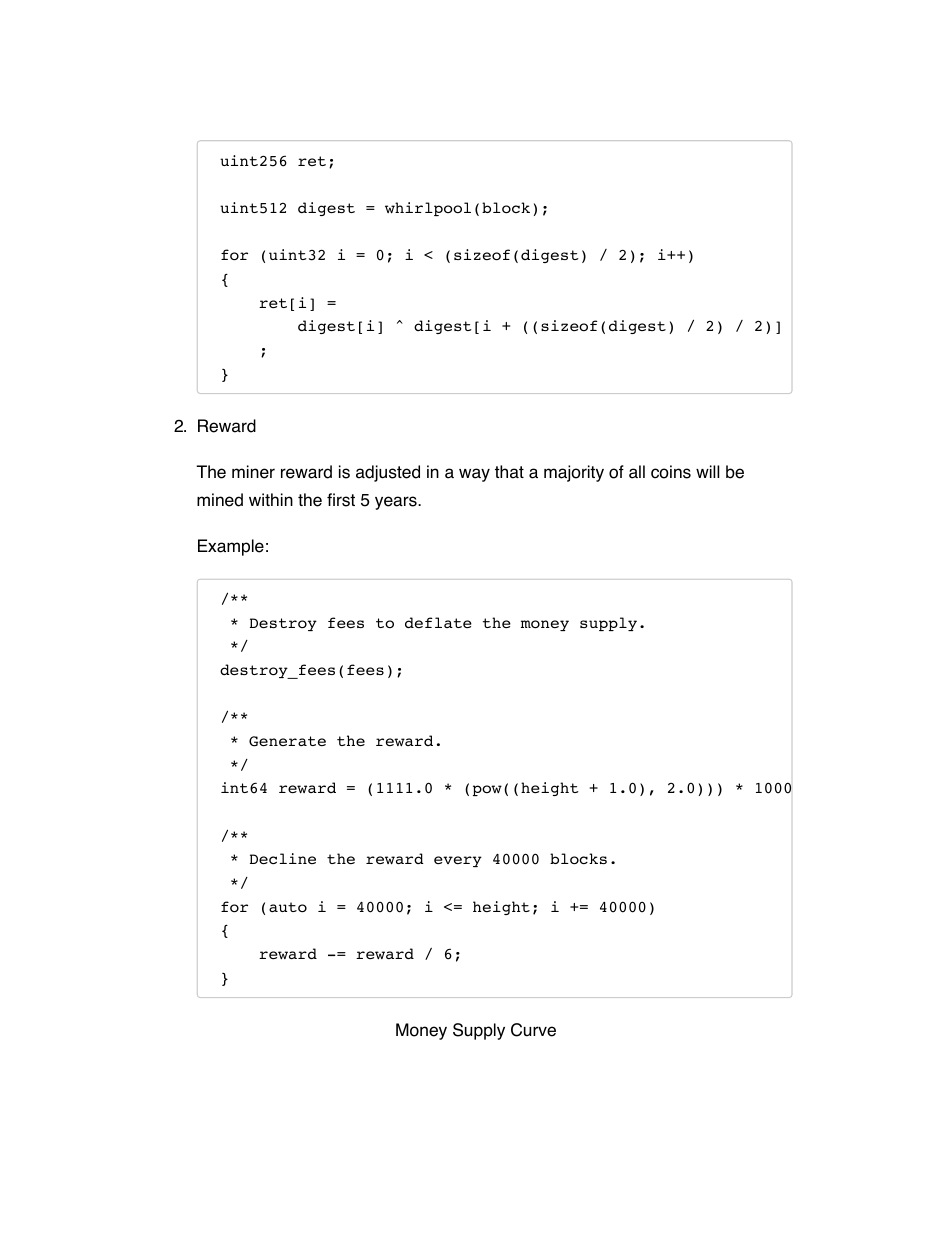 The image size is (952, 1233). Describe the element at coordinates (271, 499) in the document. I see `within` at that location.
